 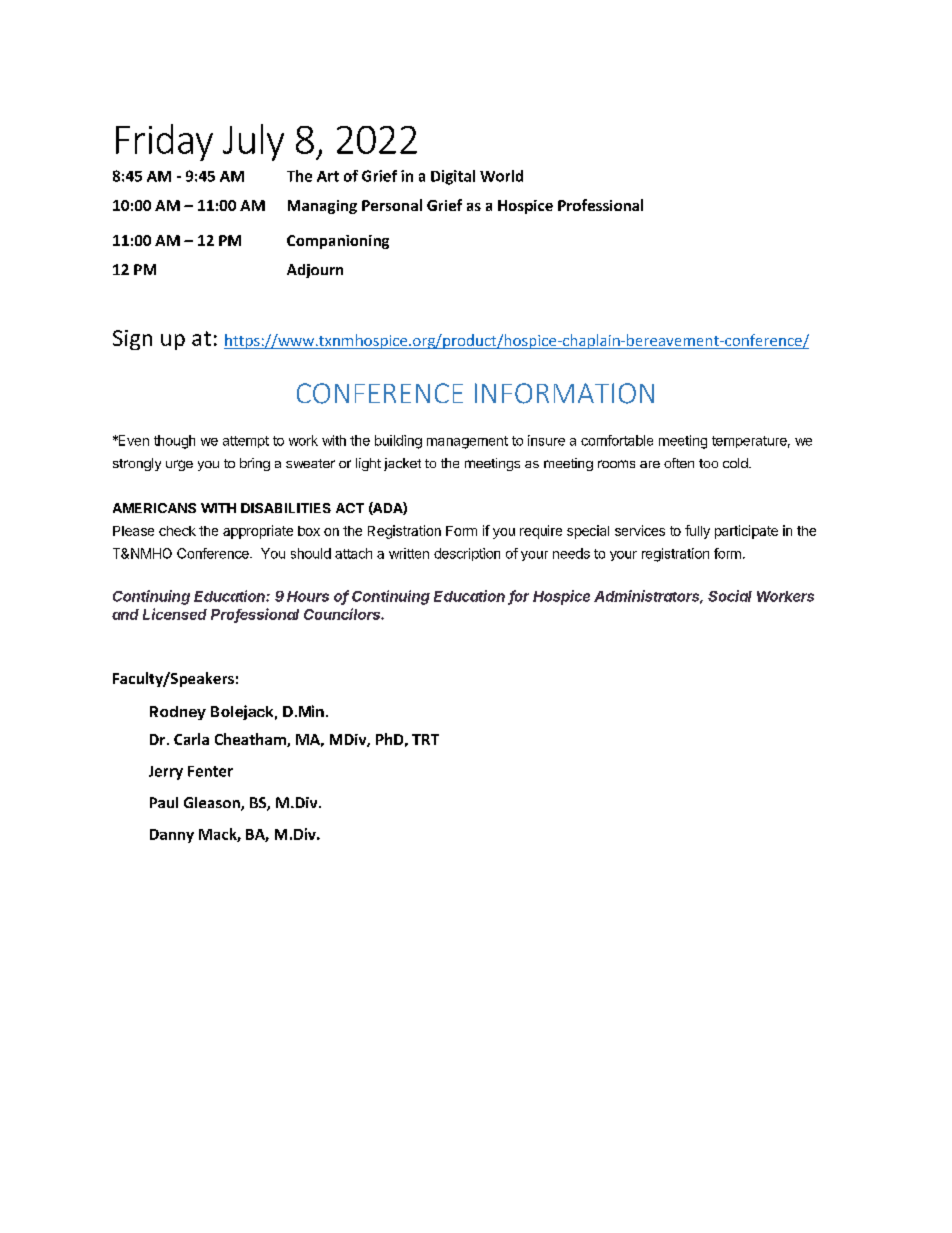 What do you see at coordinates (648, 597) in the page?
I see `Administrators` at bounding box center [648, 597].
